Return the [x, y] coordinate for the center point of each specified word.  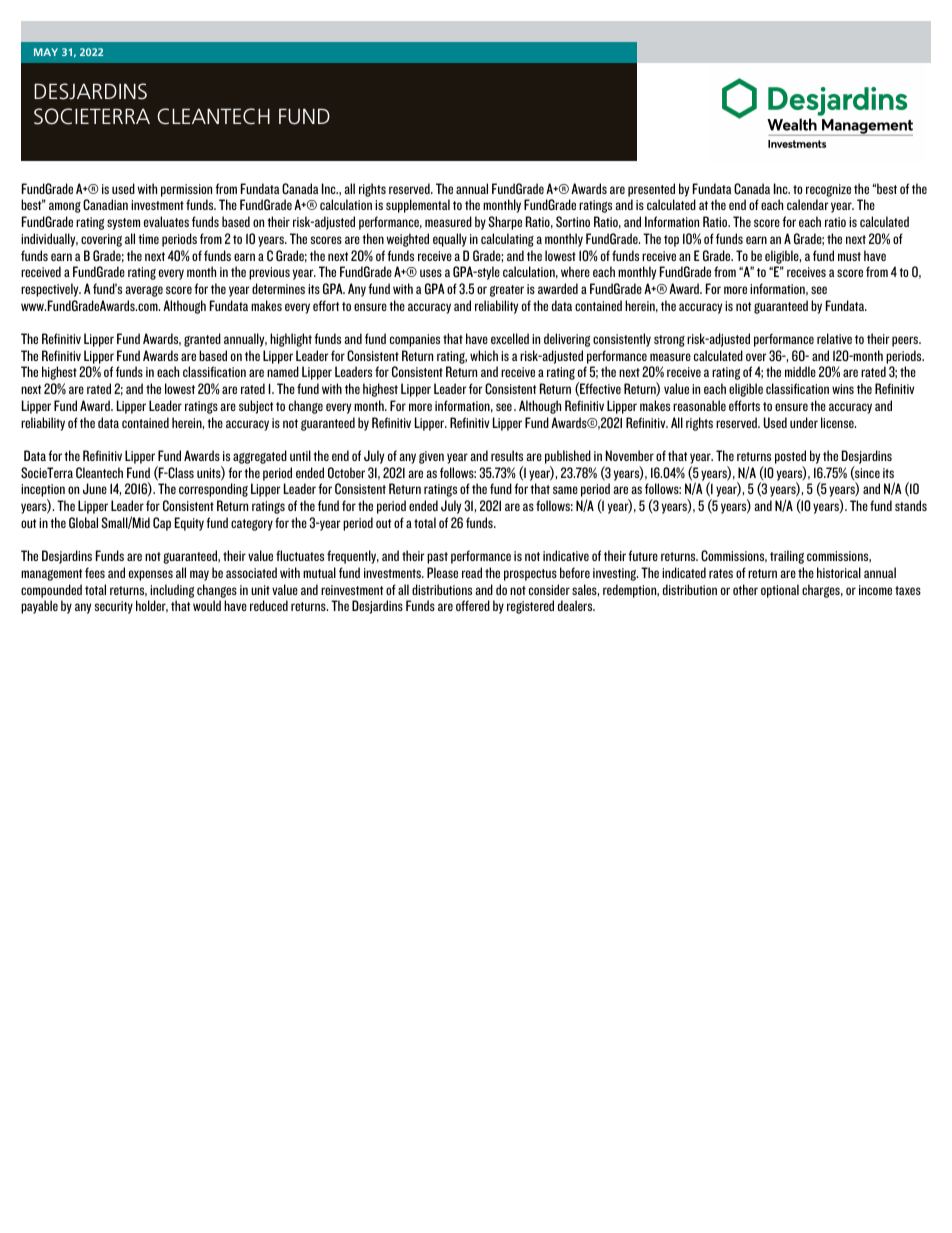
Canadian [105, 204]
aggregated [260, 457]
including [172, 591]
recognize [828, 190]
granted [202, 340]
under [804, 422]
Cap [162, 524]
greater [507, 291]
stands [911, 505]
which [484, 355]
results [507, 455]
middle [800, 371]
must [849, 256]
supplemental [418, 206]
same [565, 490]
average [144, 291]
